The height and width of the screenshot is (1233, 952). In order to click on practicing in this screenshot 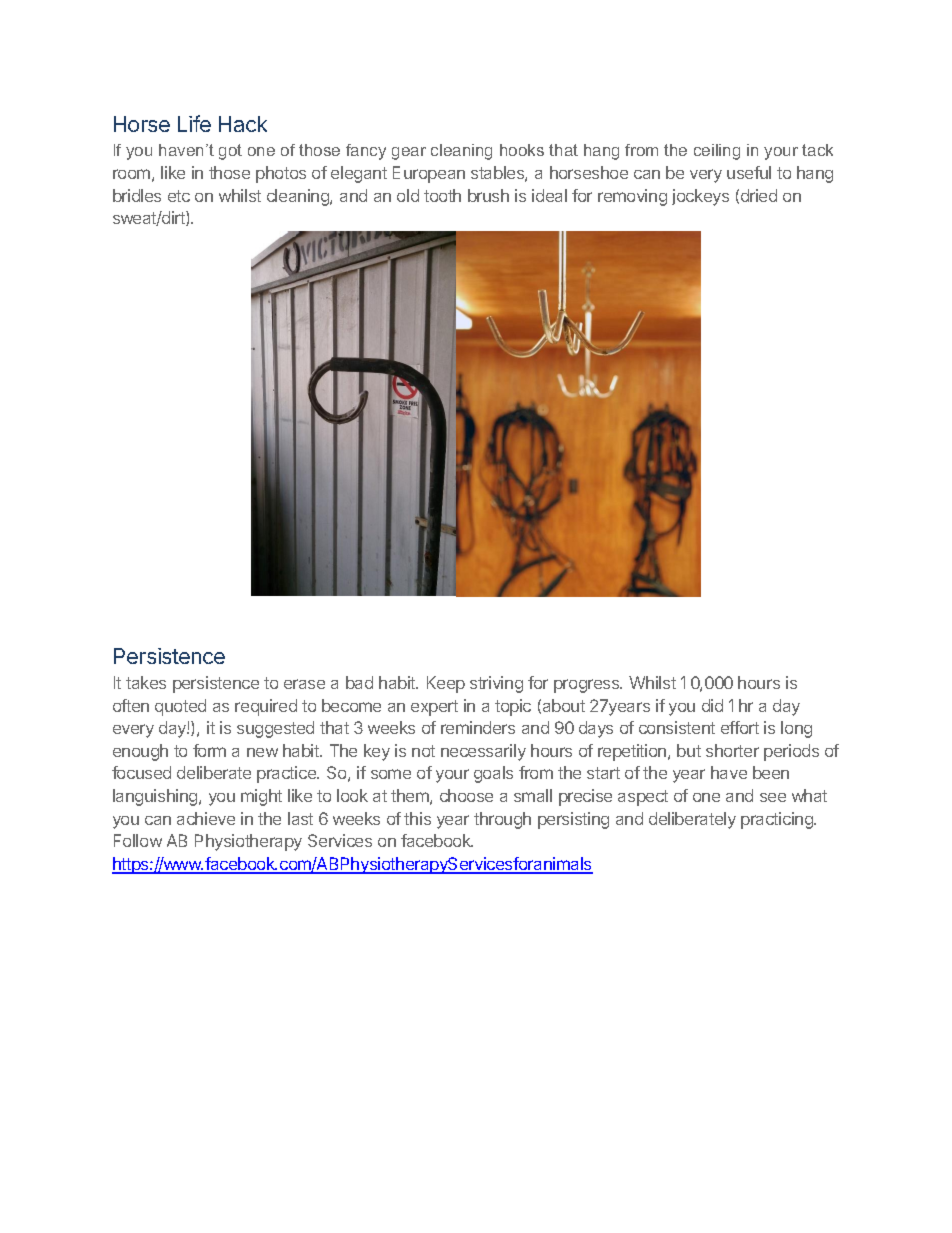, I will do `click(778, 820)`.
